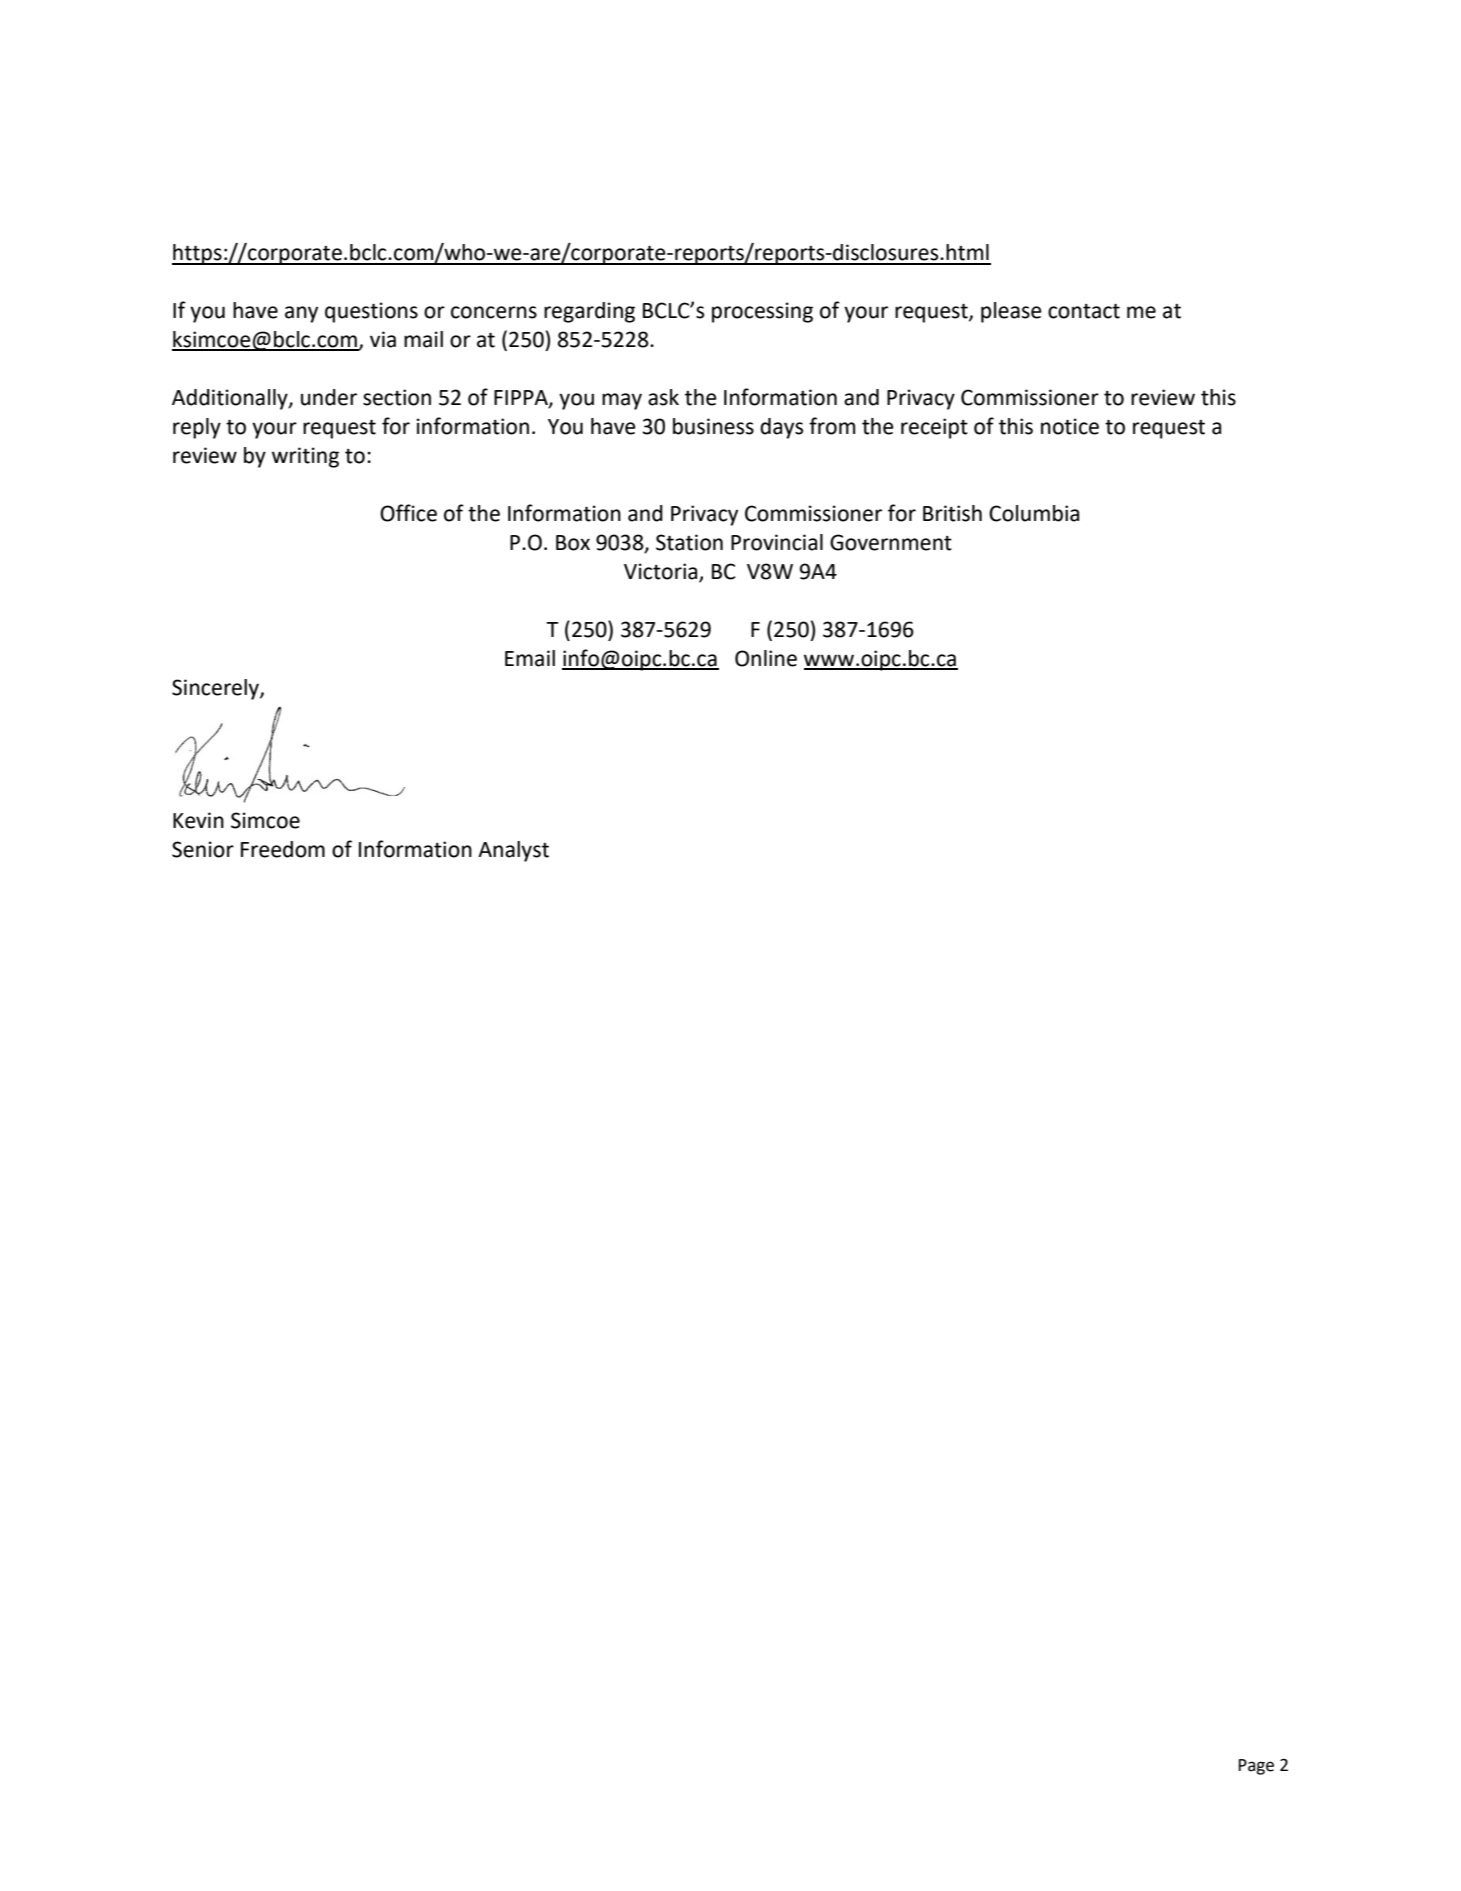  Describe the element at coordinates (762, 312) in the document. I see `processing` at that location.
